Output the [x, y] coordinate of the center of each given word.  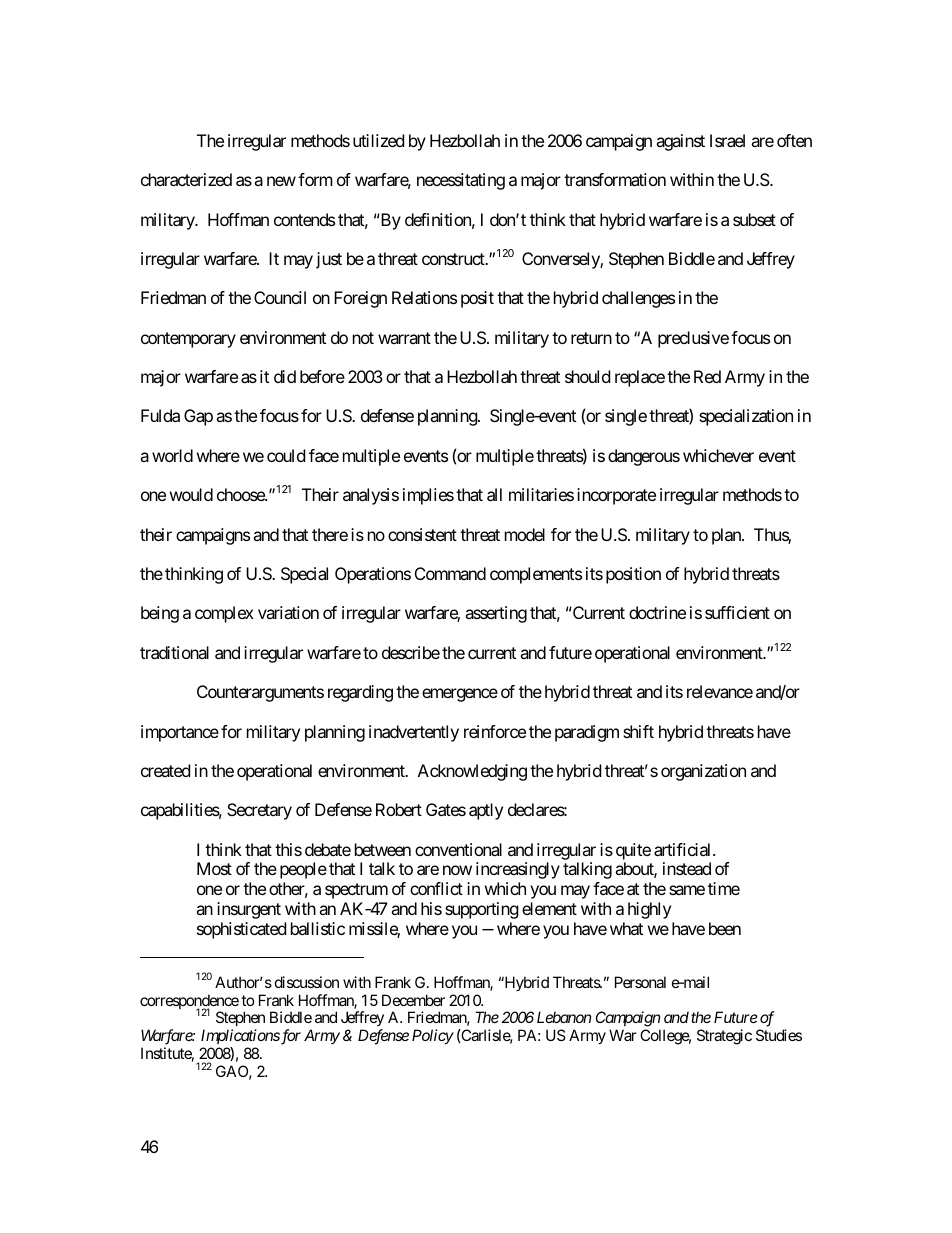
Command [450, 573]
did [285, 376]
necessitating [461, 181]
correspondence [189, 1003]
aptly [486, 811]
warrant [404, 338]
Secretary [259, 811]
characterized [186, 179]
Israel [727, 140]
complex [224, 614]
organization [703, 772]
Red [707, 376]
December [413, 1000]
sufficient [737, 612]
